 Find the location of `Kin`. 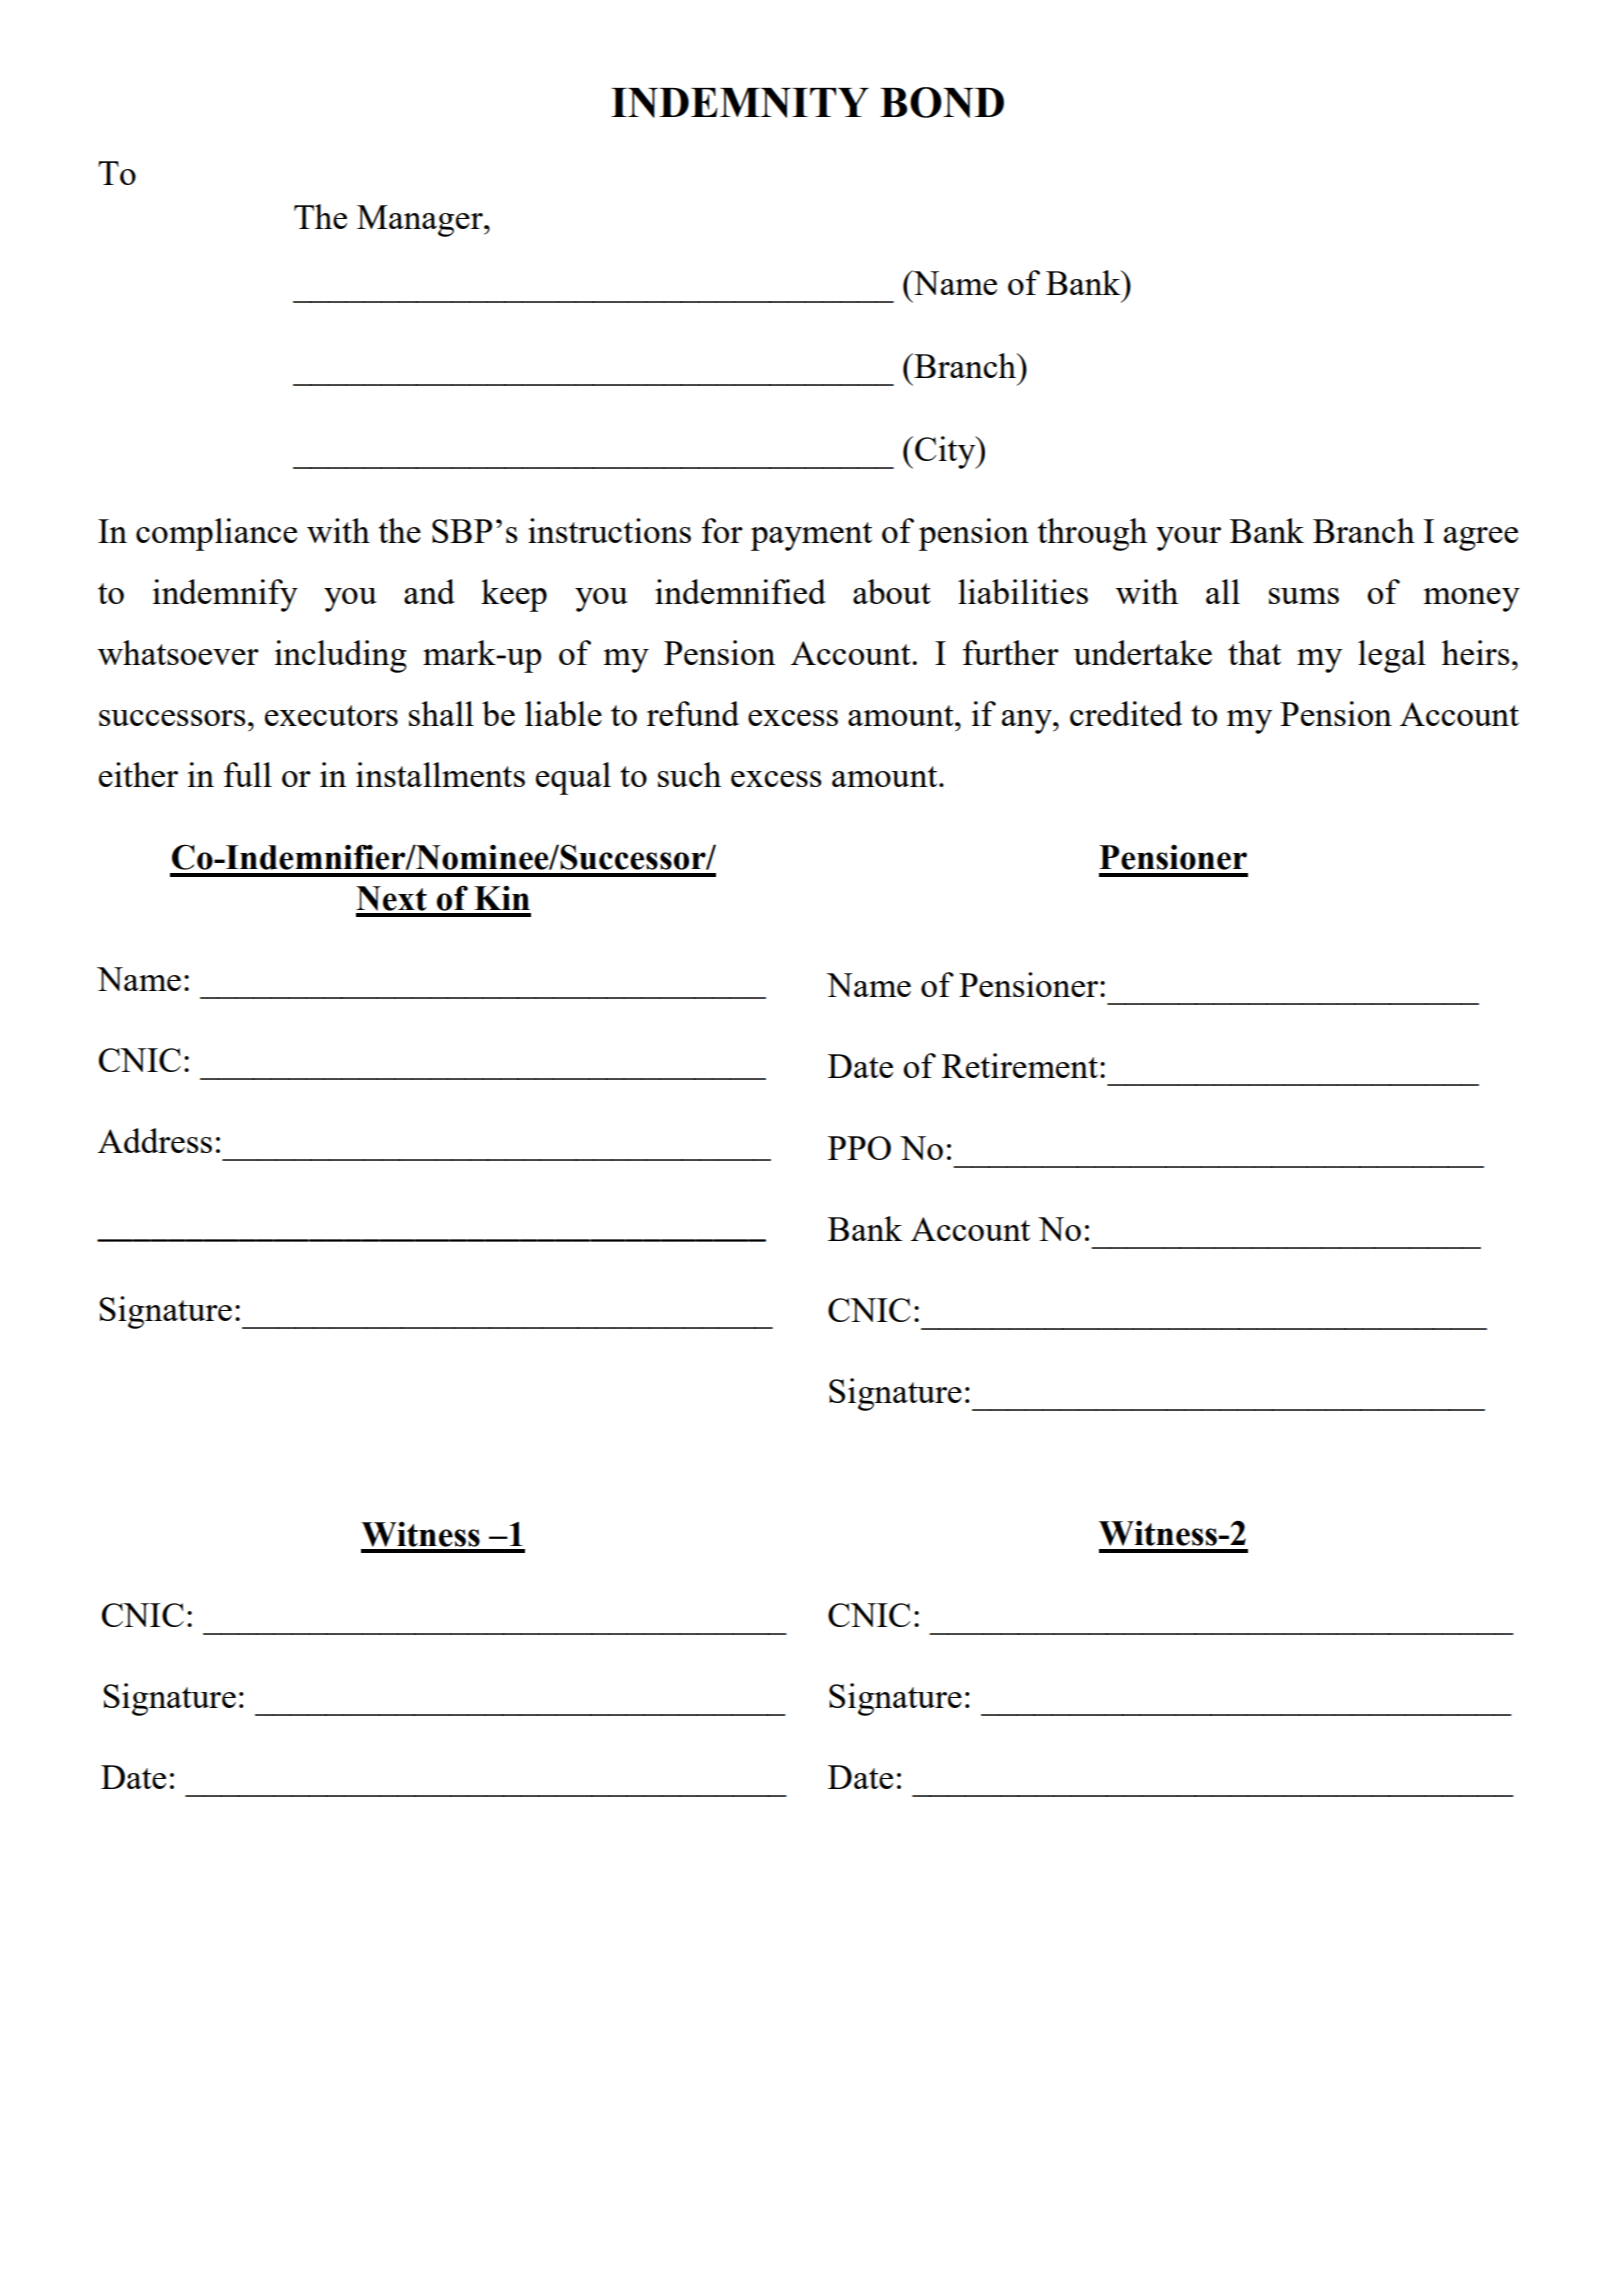

Kin is located at coordinates (502, 898).
